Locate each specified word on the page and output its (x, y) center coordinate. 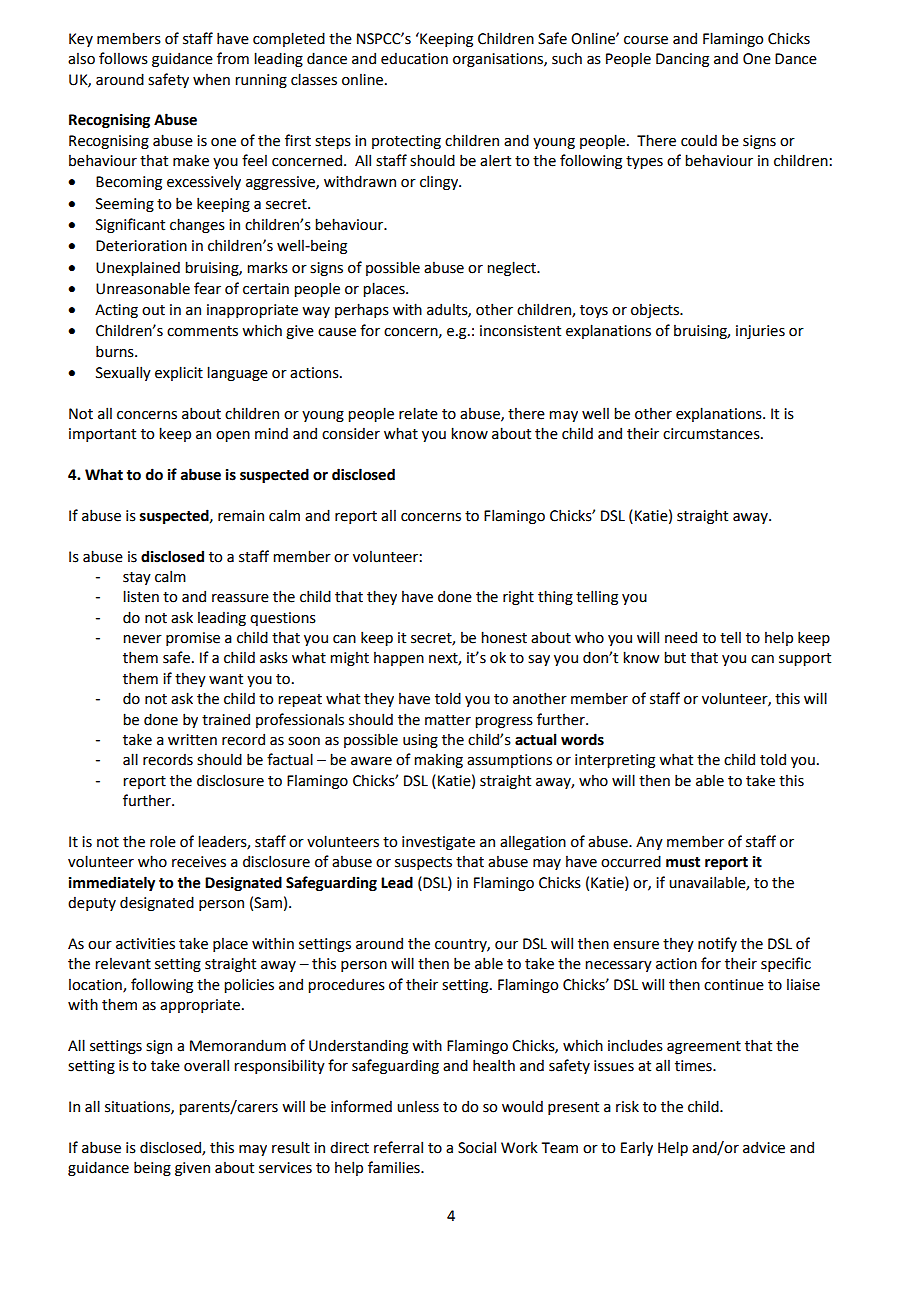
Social (477, 1147)
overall (206, 1065)
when (211, 80)
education (414, 58)
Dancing (682, 60)
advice (764, 1147)
